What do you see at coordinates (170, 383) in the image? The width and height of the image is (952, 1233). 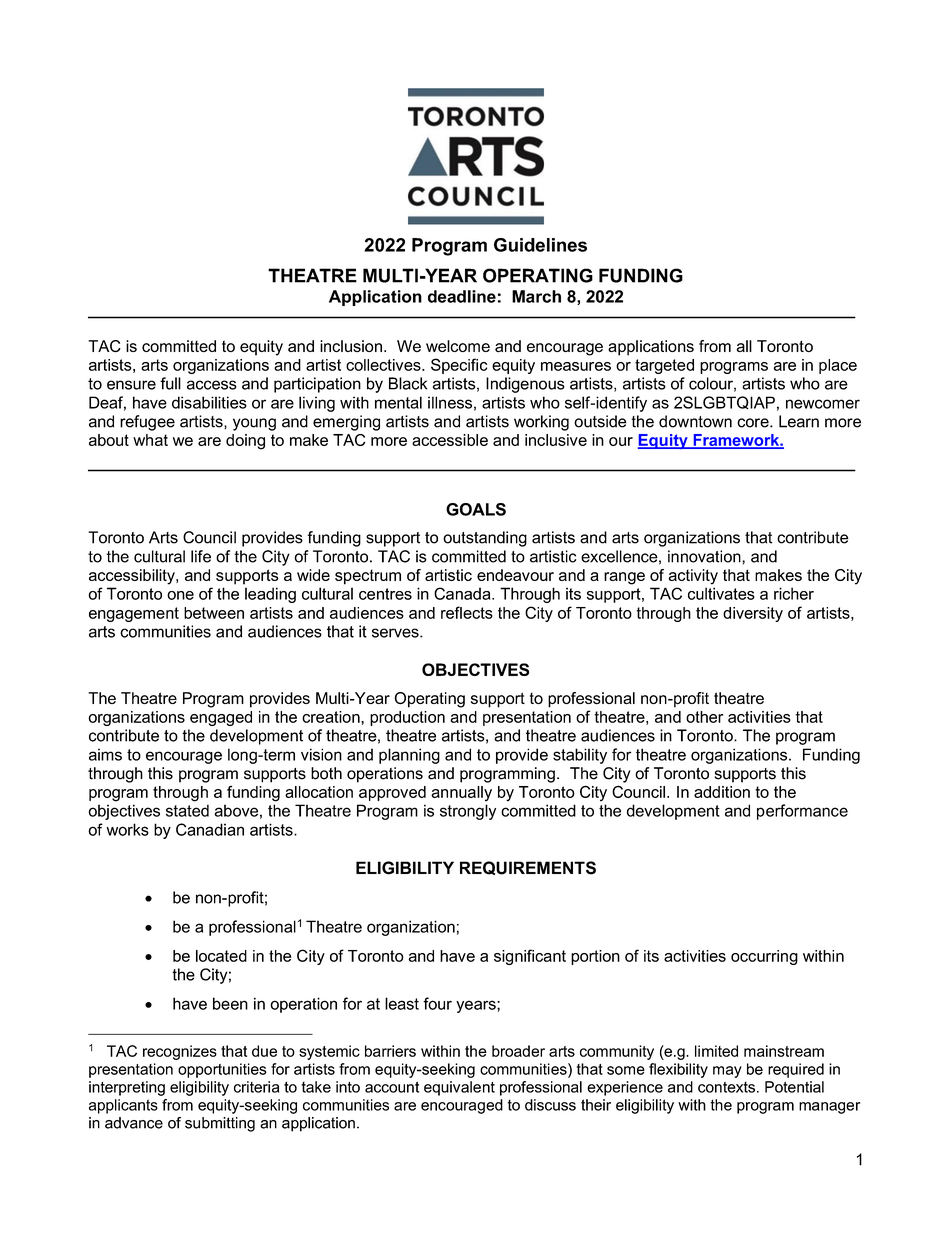 I see `full` at bounding box center [170, 383].
